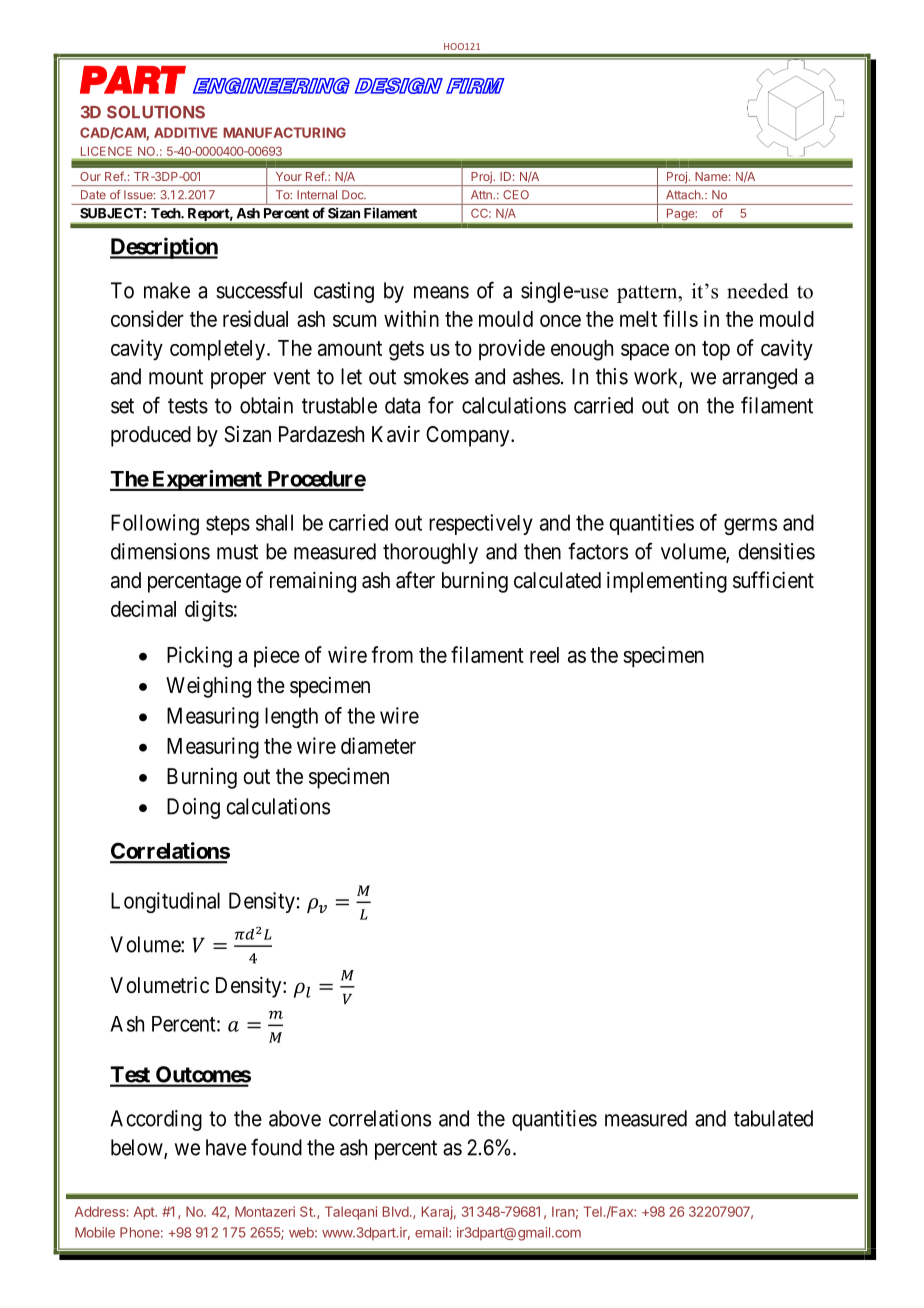  Describe the element at coordinates (544, 655) in the image. I see `reel` at that location.
